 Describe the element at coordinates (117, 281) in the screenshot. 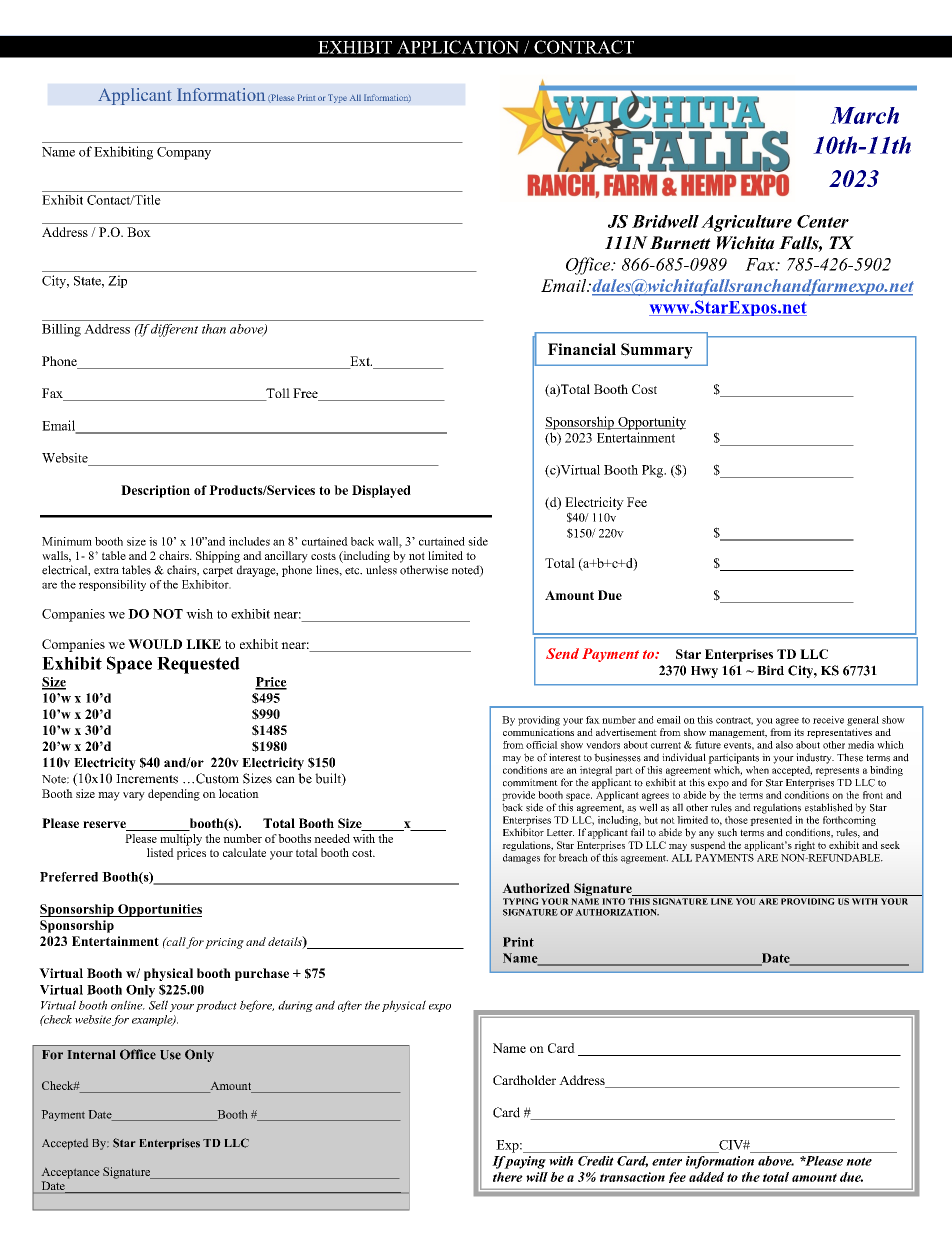

I see `Zip` at that location.
